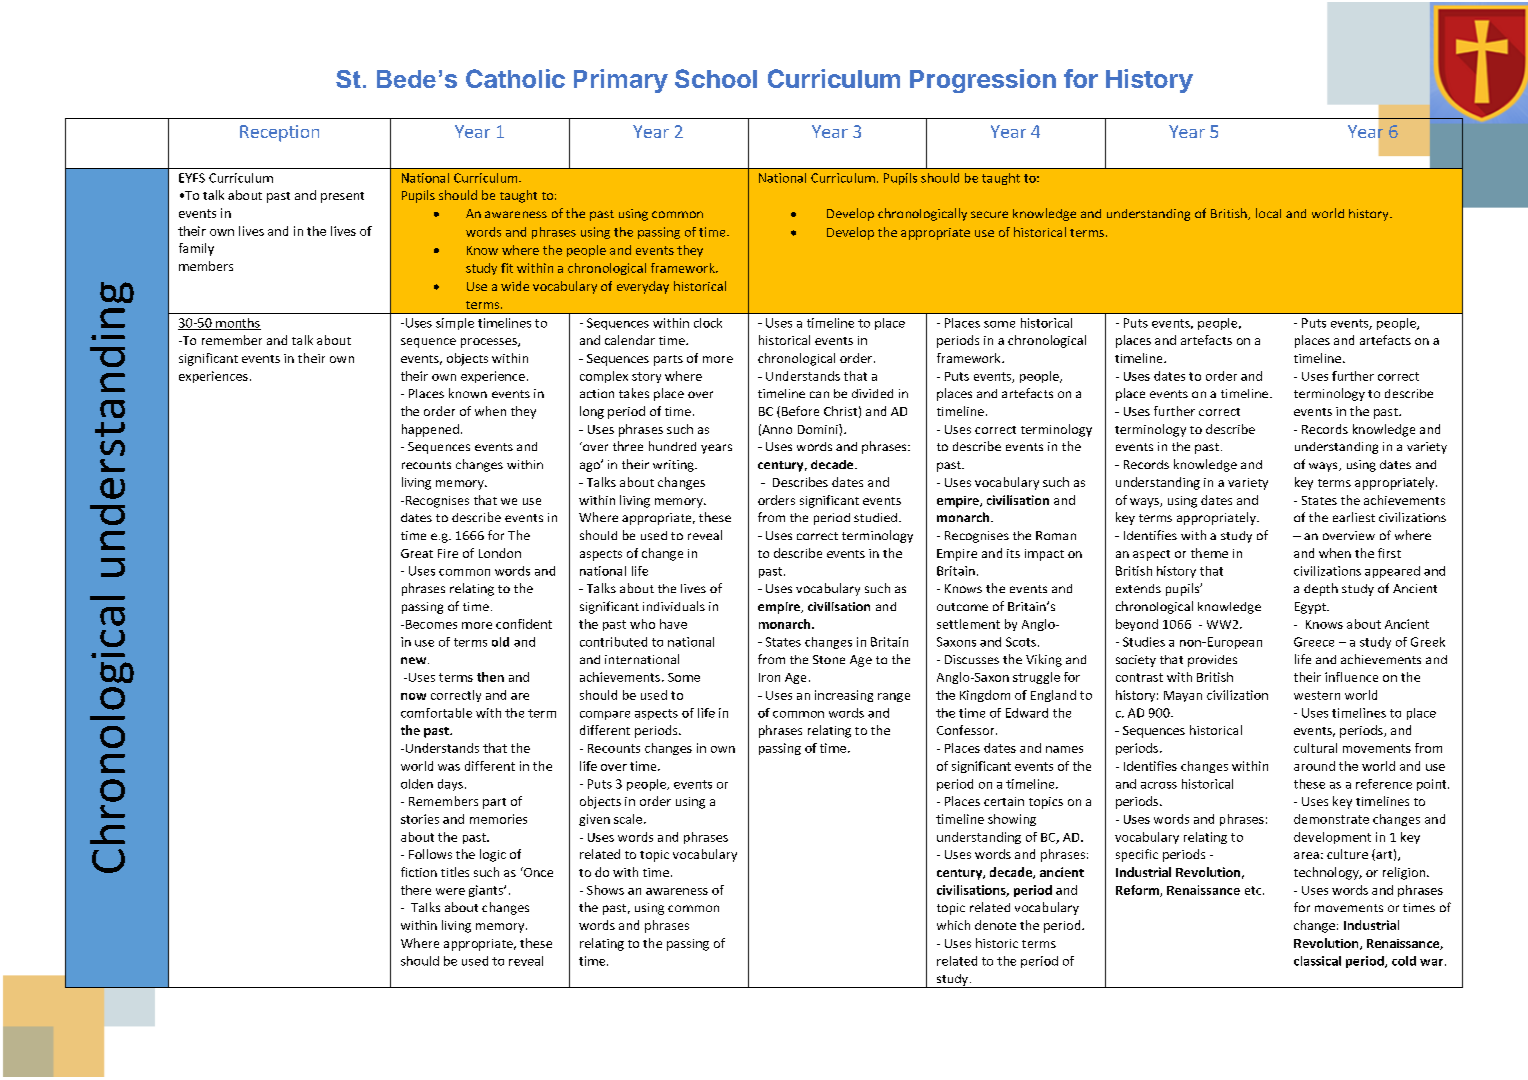  I want to click on earliest, so click(1354, 517).
